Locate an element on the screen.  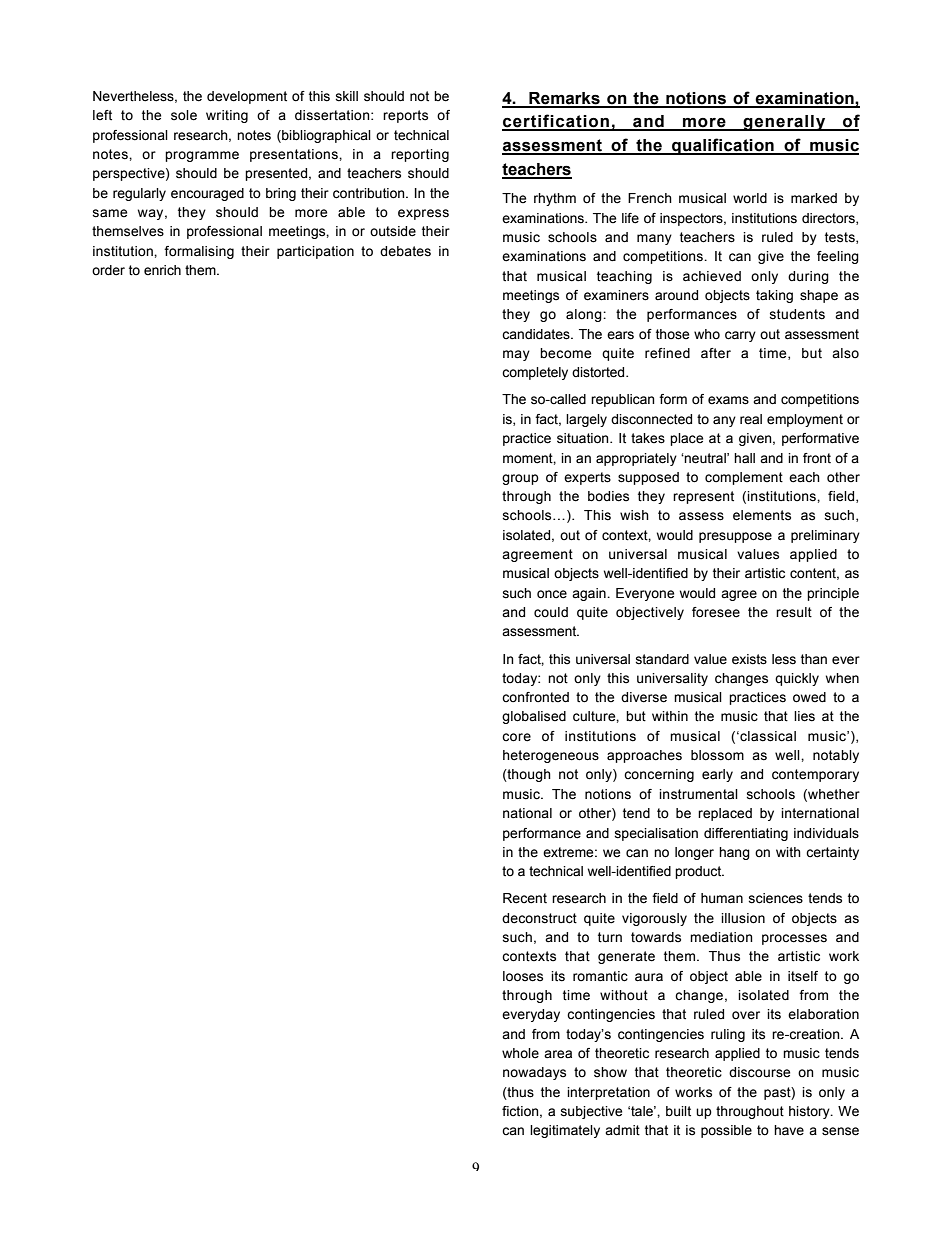
group is located at coordinates (520, 479).
